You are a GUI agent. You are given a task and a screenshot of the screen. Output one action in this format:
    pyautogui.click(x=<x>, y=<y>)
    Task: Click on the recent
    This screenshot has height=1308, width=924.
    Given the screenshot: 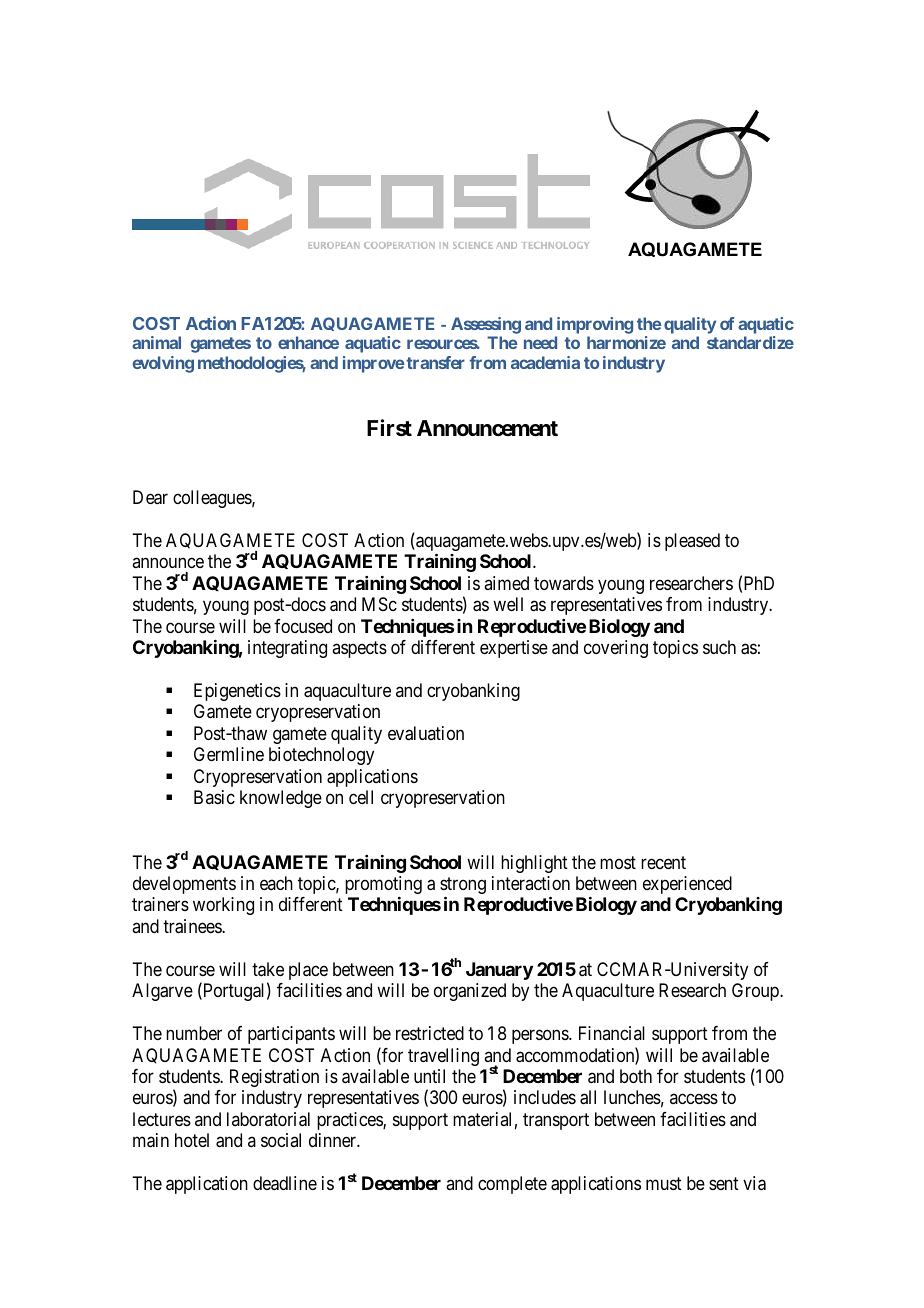 What is the action you would take?
    pyautogui.click(x=663, y=862)
